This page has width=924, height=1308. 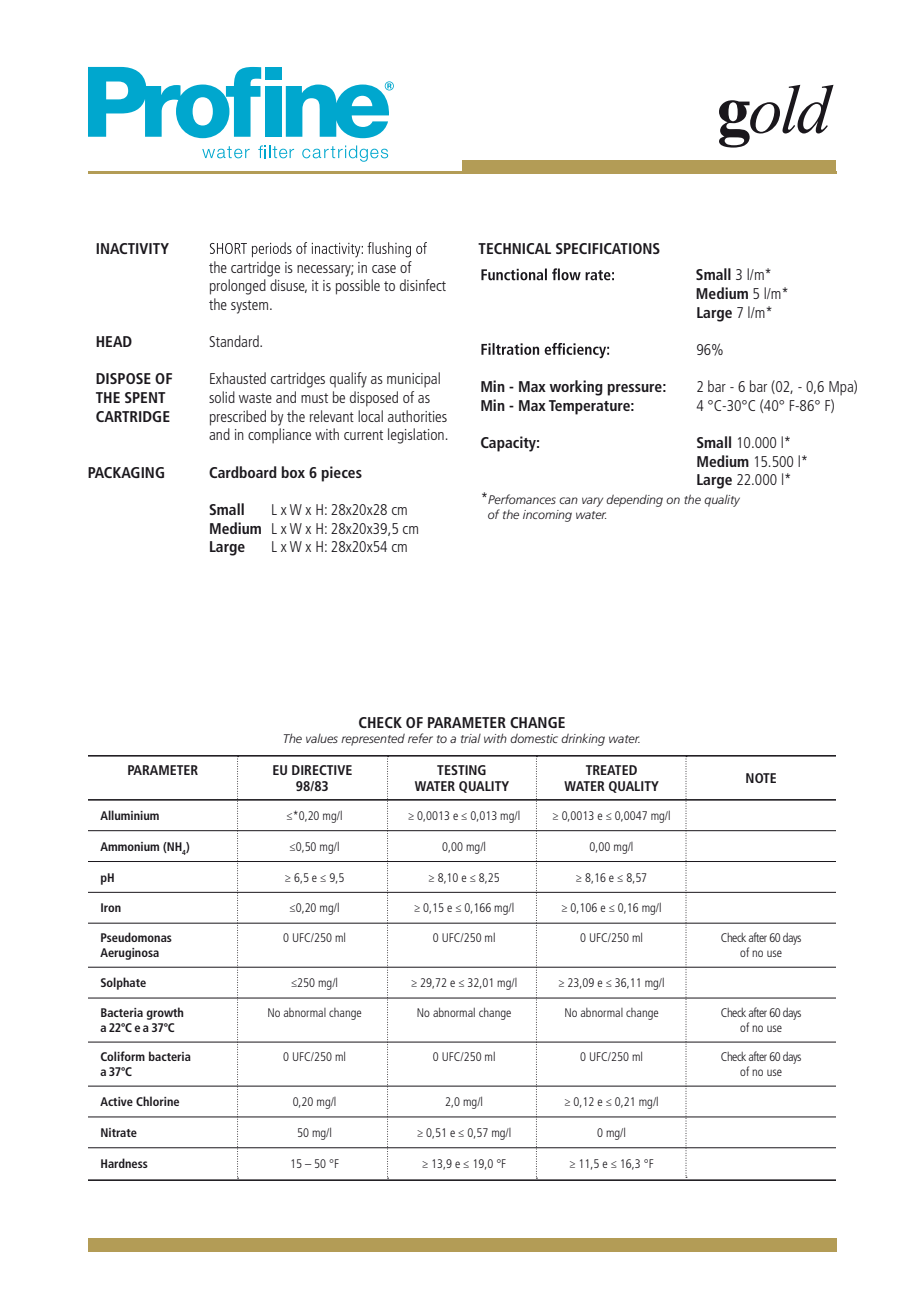 What do you see at coordinates (608, 248) in the page?
I see `SPECIFICATIONS` at bounding box center [608, 248].
